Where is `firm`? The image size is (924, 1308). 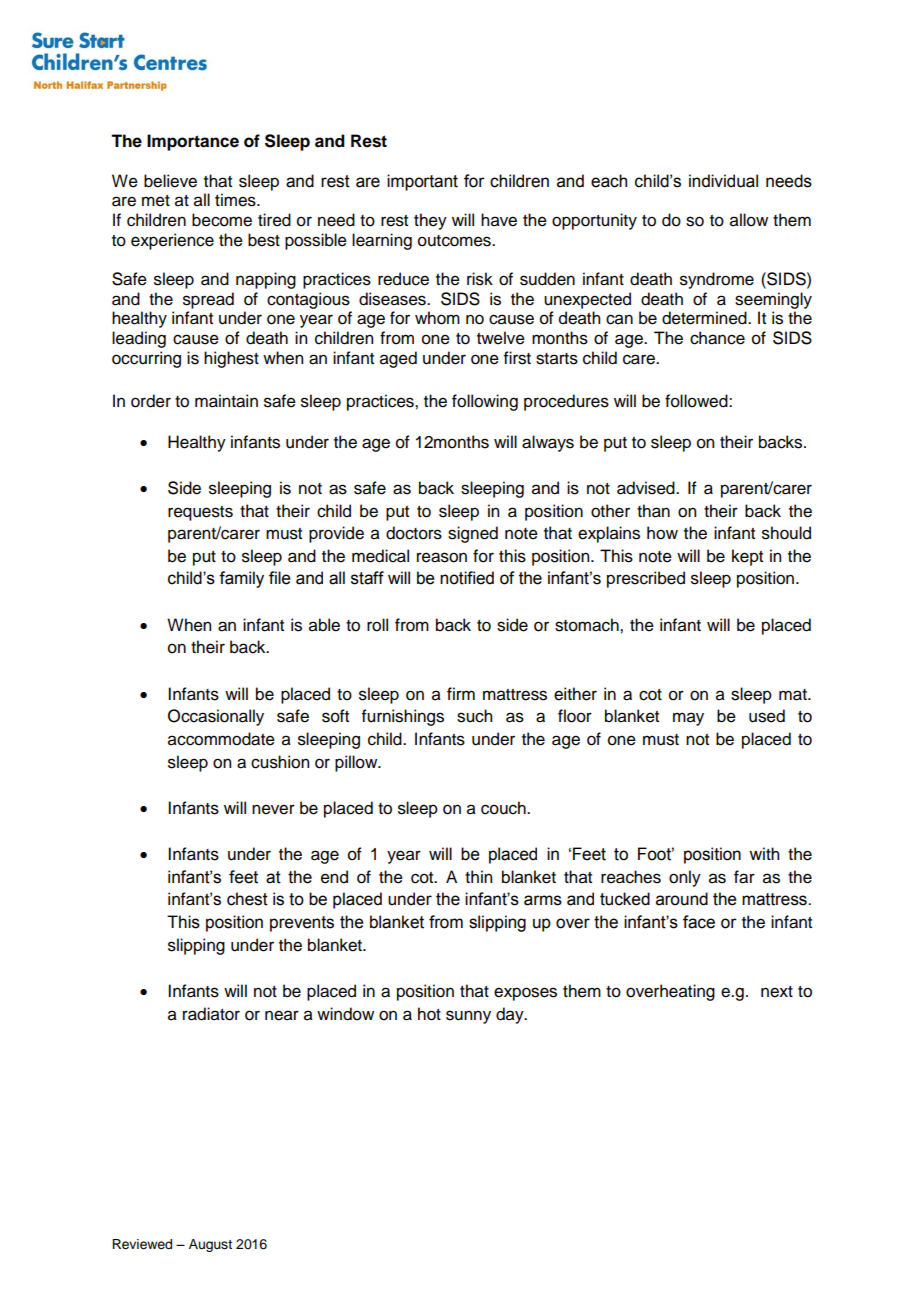 firm is located at coordinates (461, 693).
